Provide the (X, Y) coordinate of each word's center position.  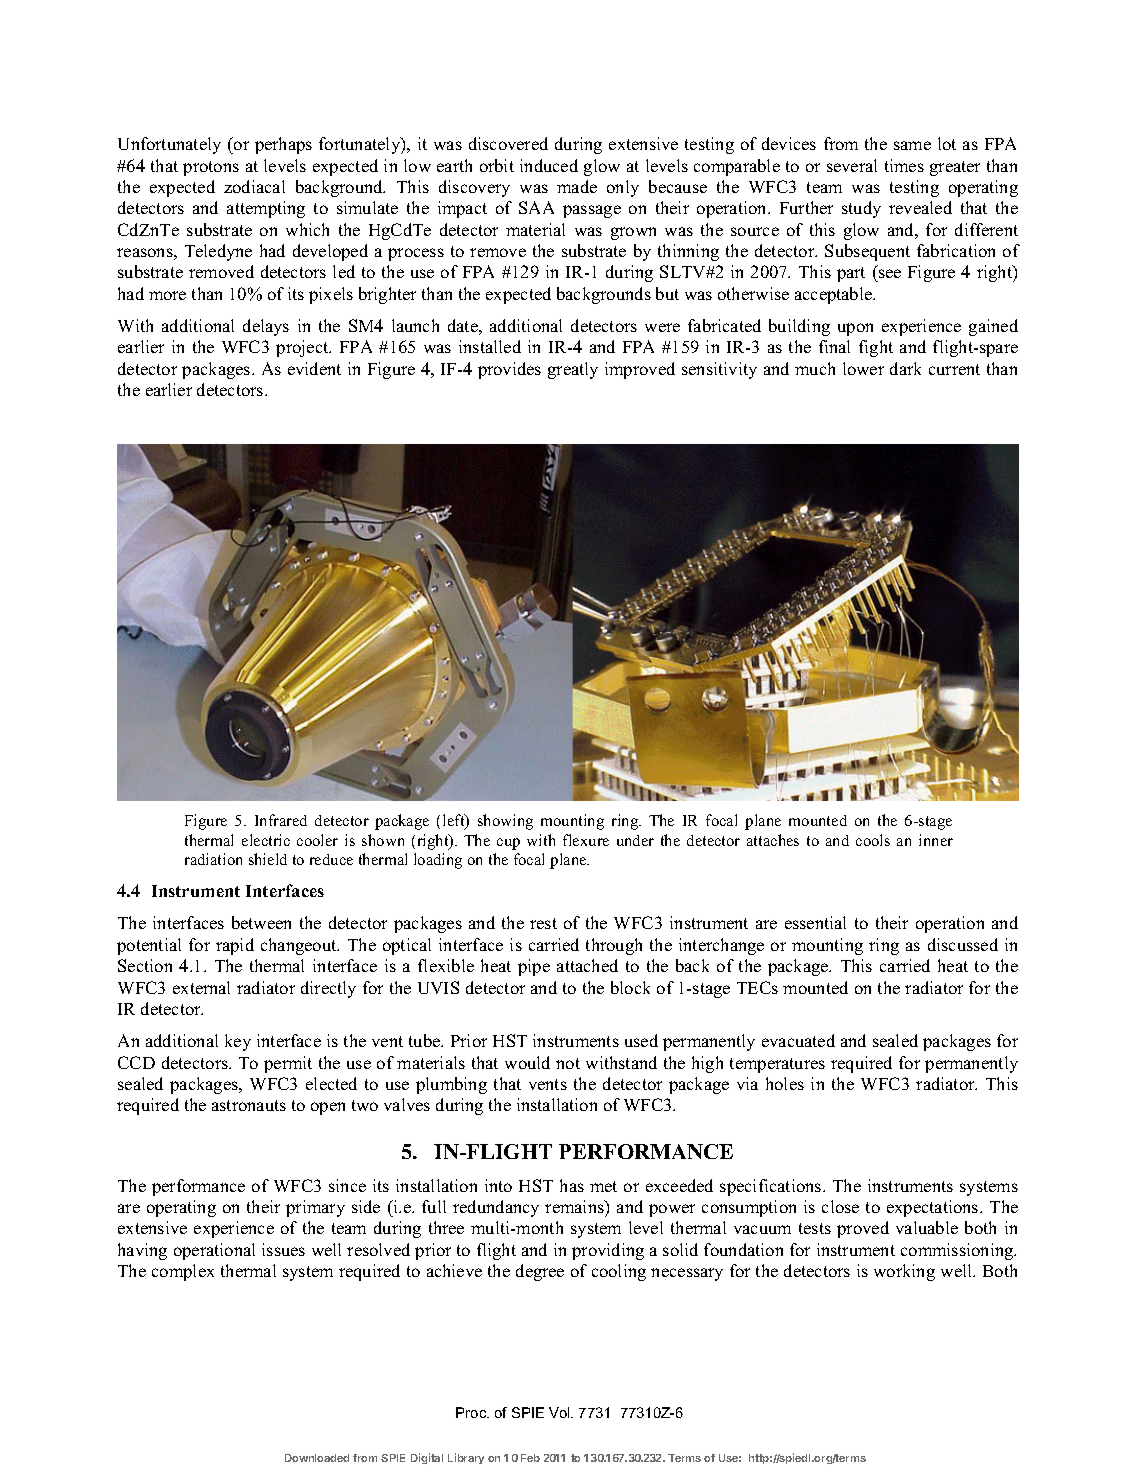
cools (873, 840)
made (577, 186)
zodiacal (254, 186)
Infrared (281, 820)
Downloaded (317, 1458)
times (904, 165)
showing (505, 822)
